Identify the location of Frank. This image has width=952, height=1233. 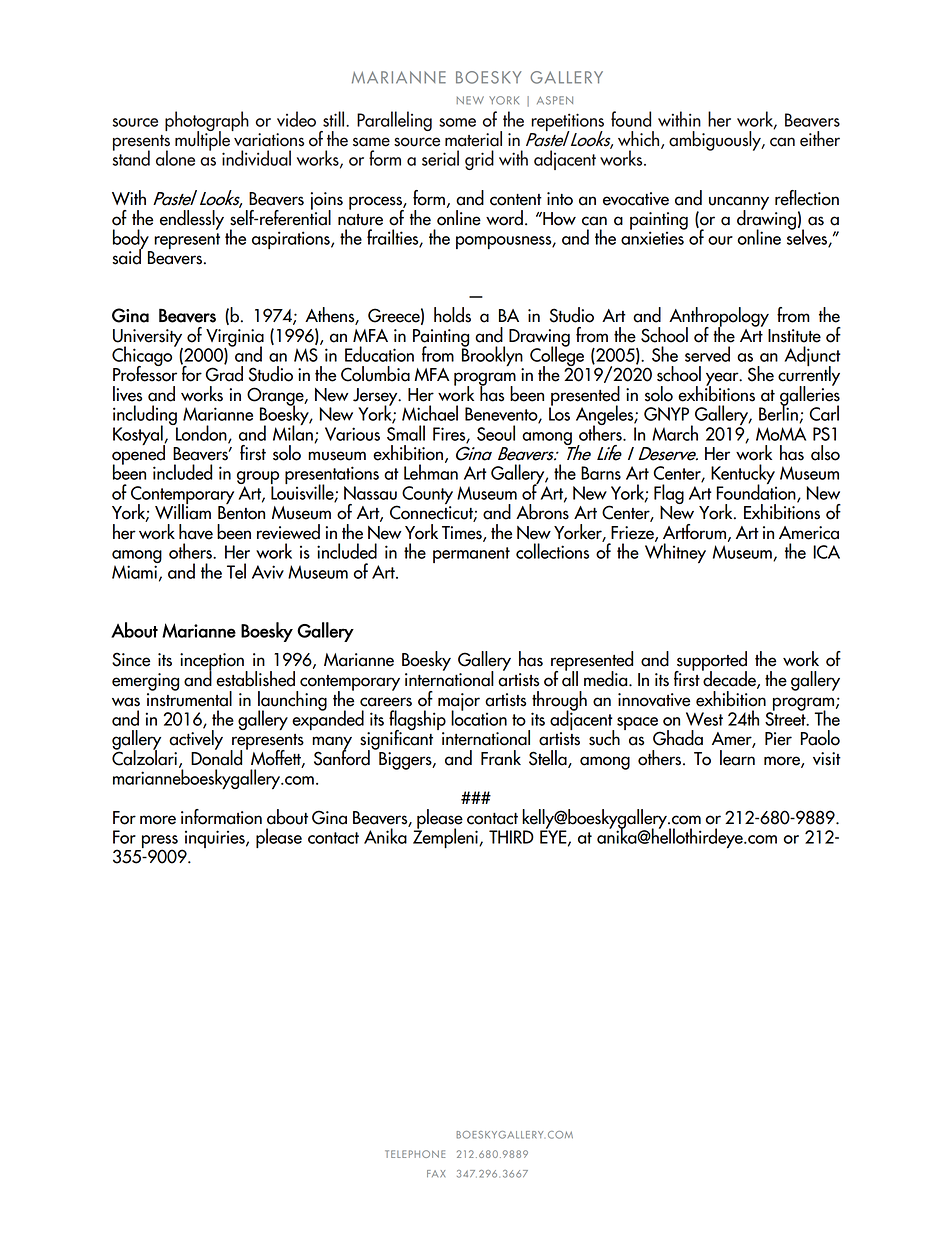
(501, 758).
